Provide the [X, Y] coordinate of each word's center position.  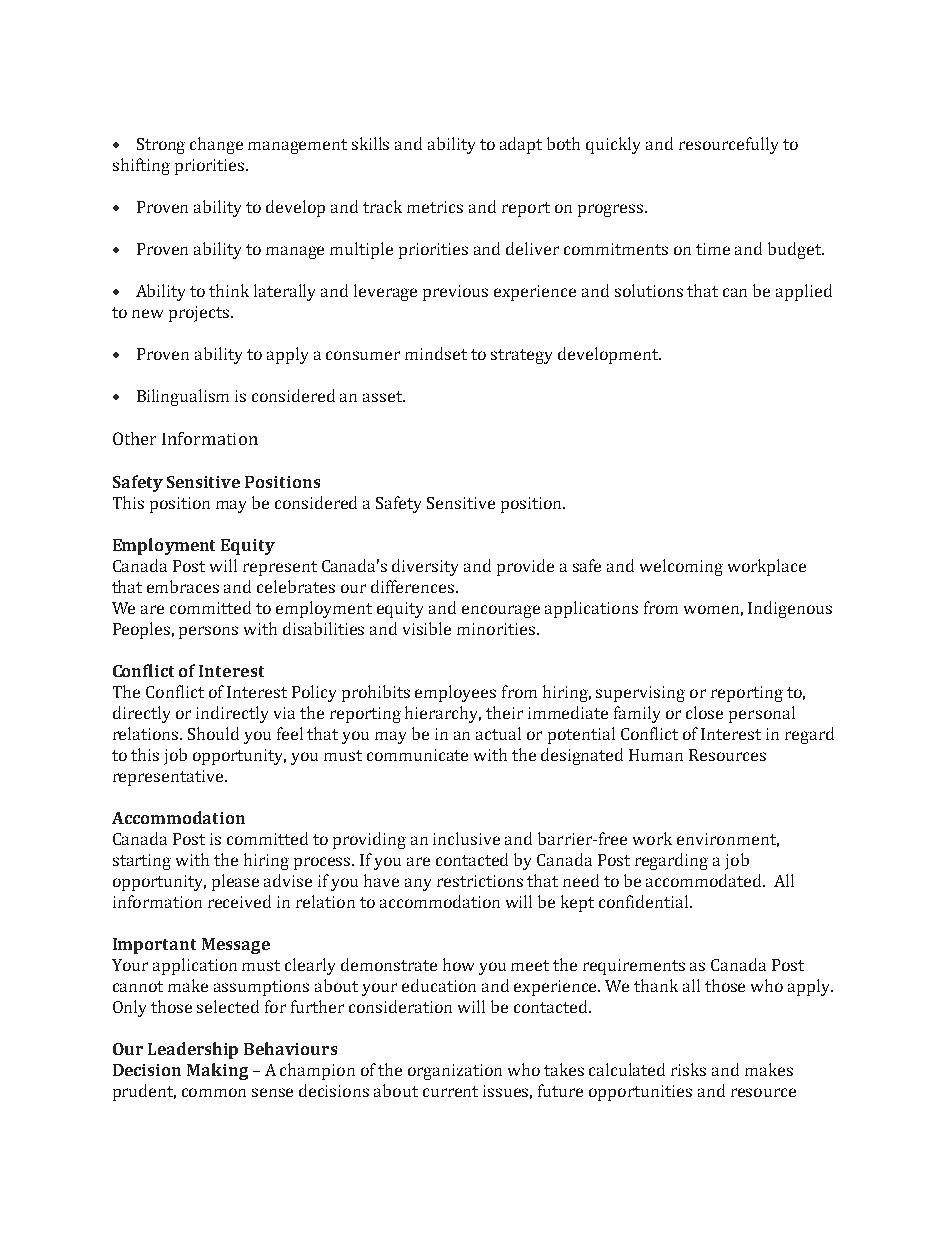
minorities [496, 629]
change [216, 145]
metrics [435, 207]
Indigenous [790, 609]
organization [455, 1072]
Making [217, 1071]
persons [208, 632]
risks [688, 1069]
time [713, 249]
